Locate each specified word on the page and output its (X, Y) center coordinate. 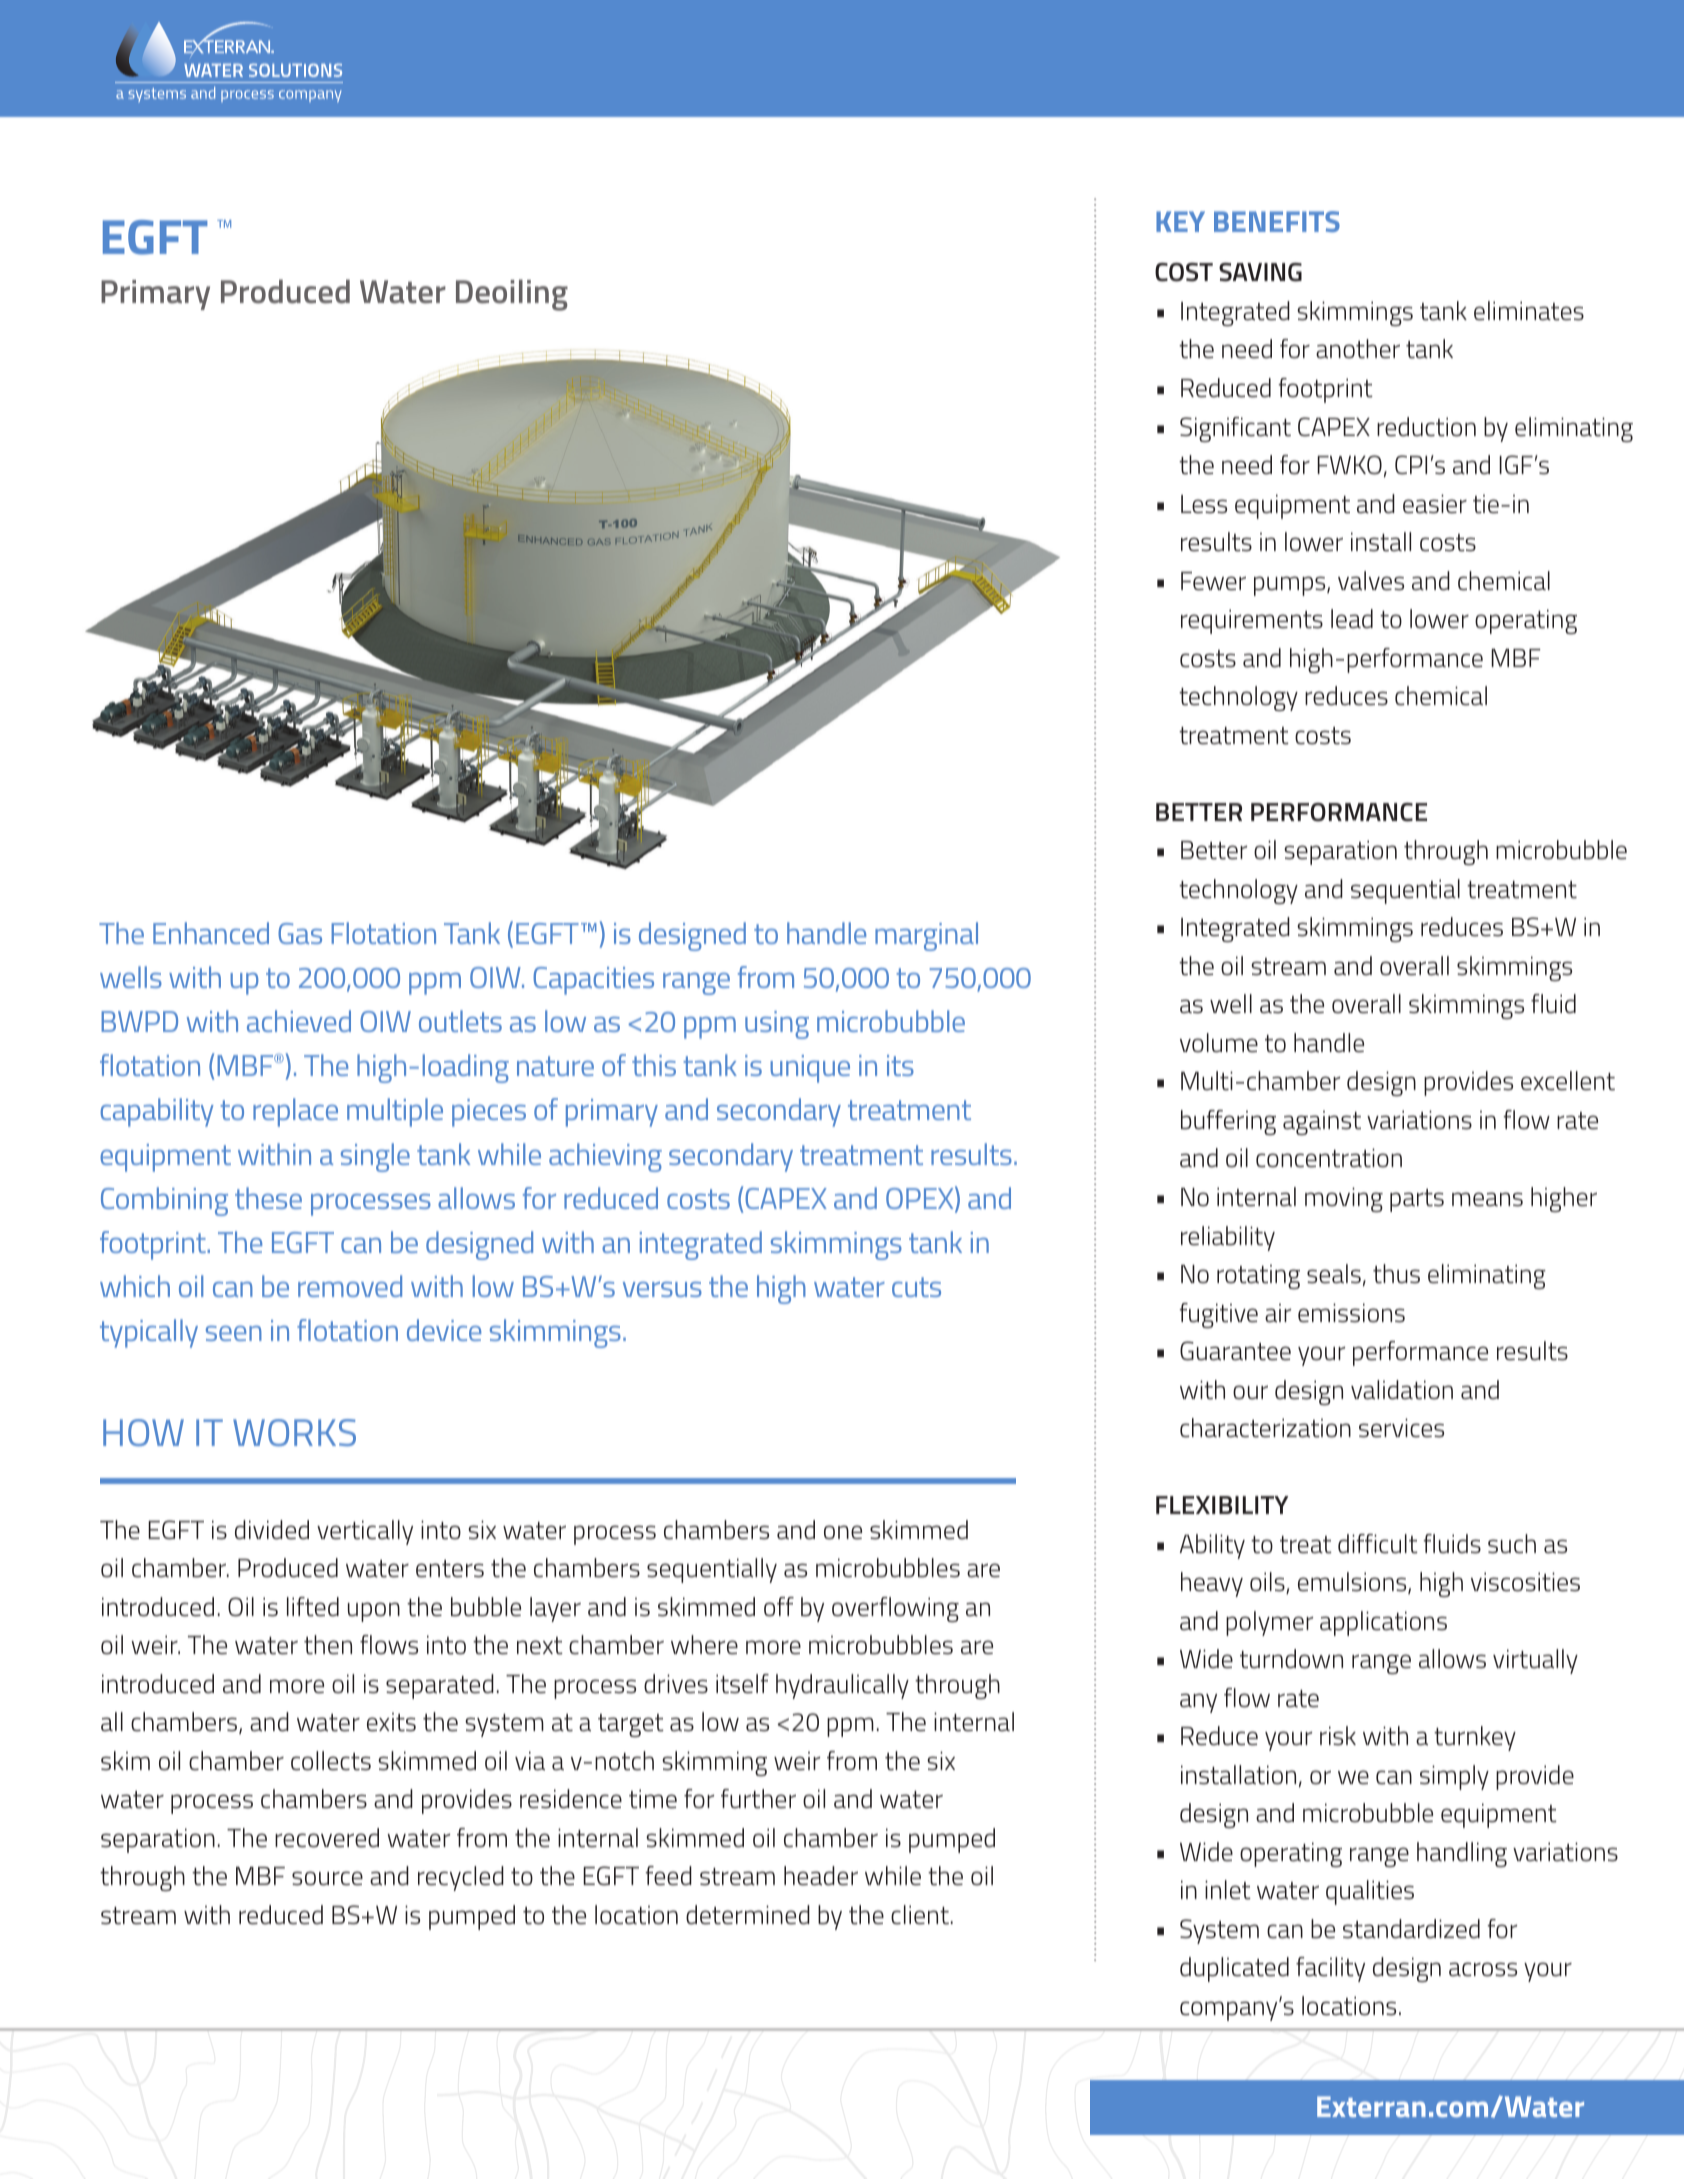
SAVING (1260, 272)
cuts (916, 1287)
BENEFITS (1277, 221)
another (1358, 349)
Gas (300, 933)
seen (234, 1333)
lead (1352, 619)
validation (1402, 1390)
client (920, 1915)
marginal (926, 936)
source (327, 1878)
